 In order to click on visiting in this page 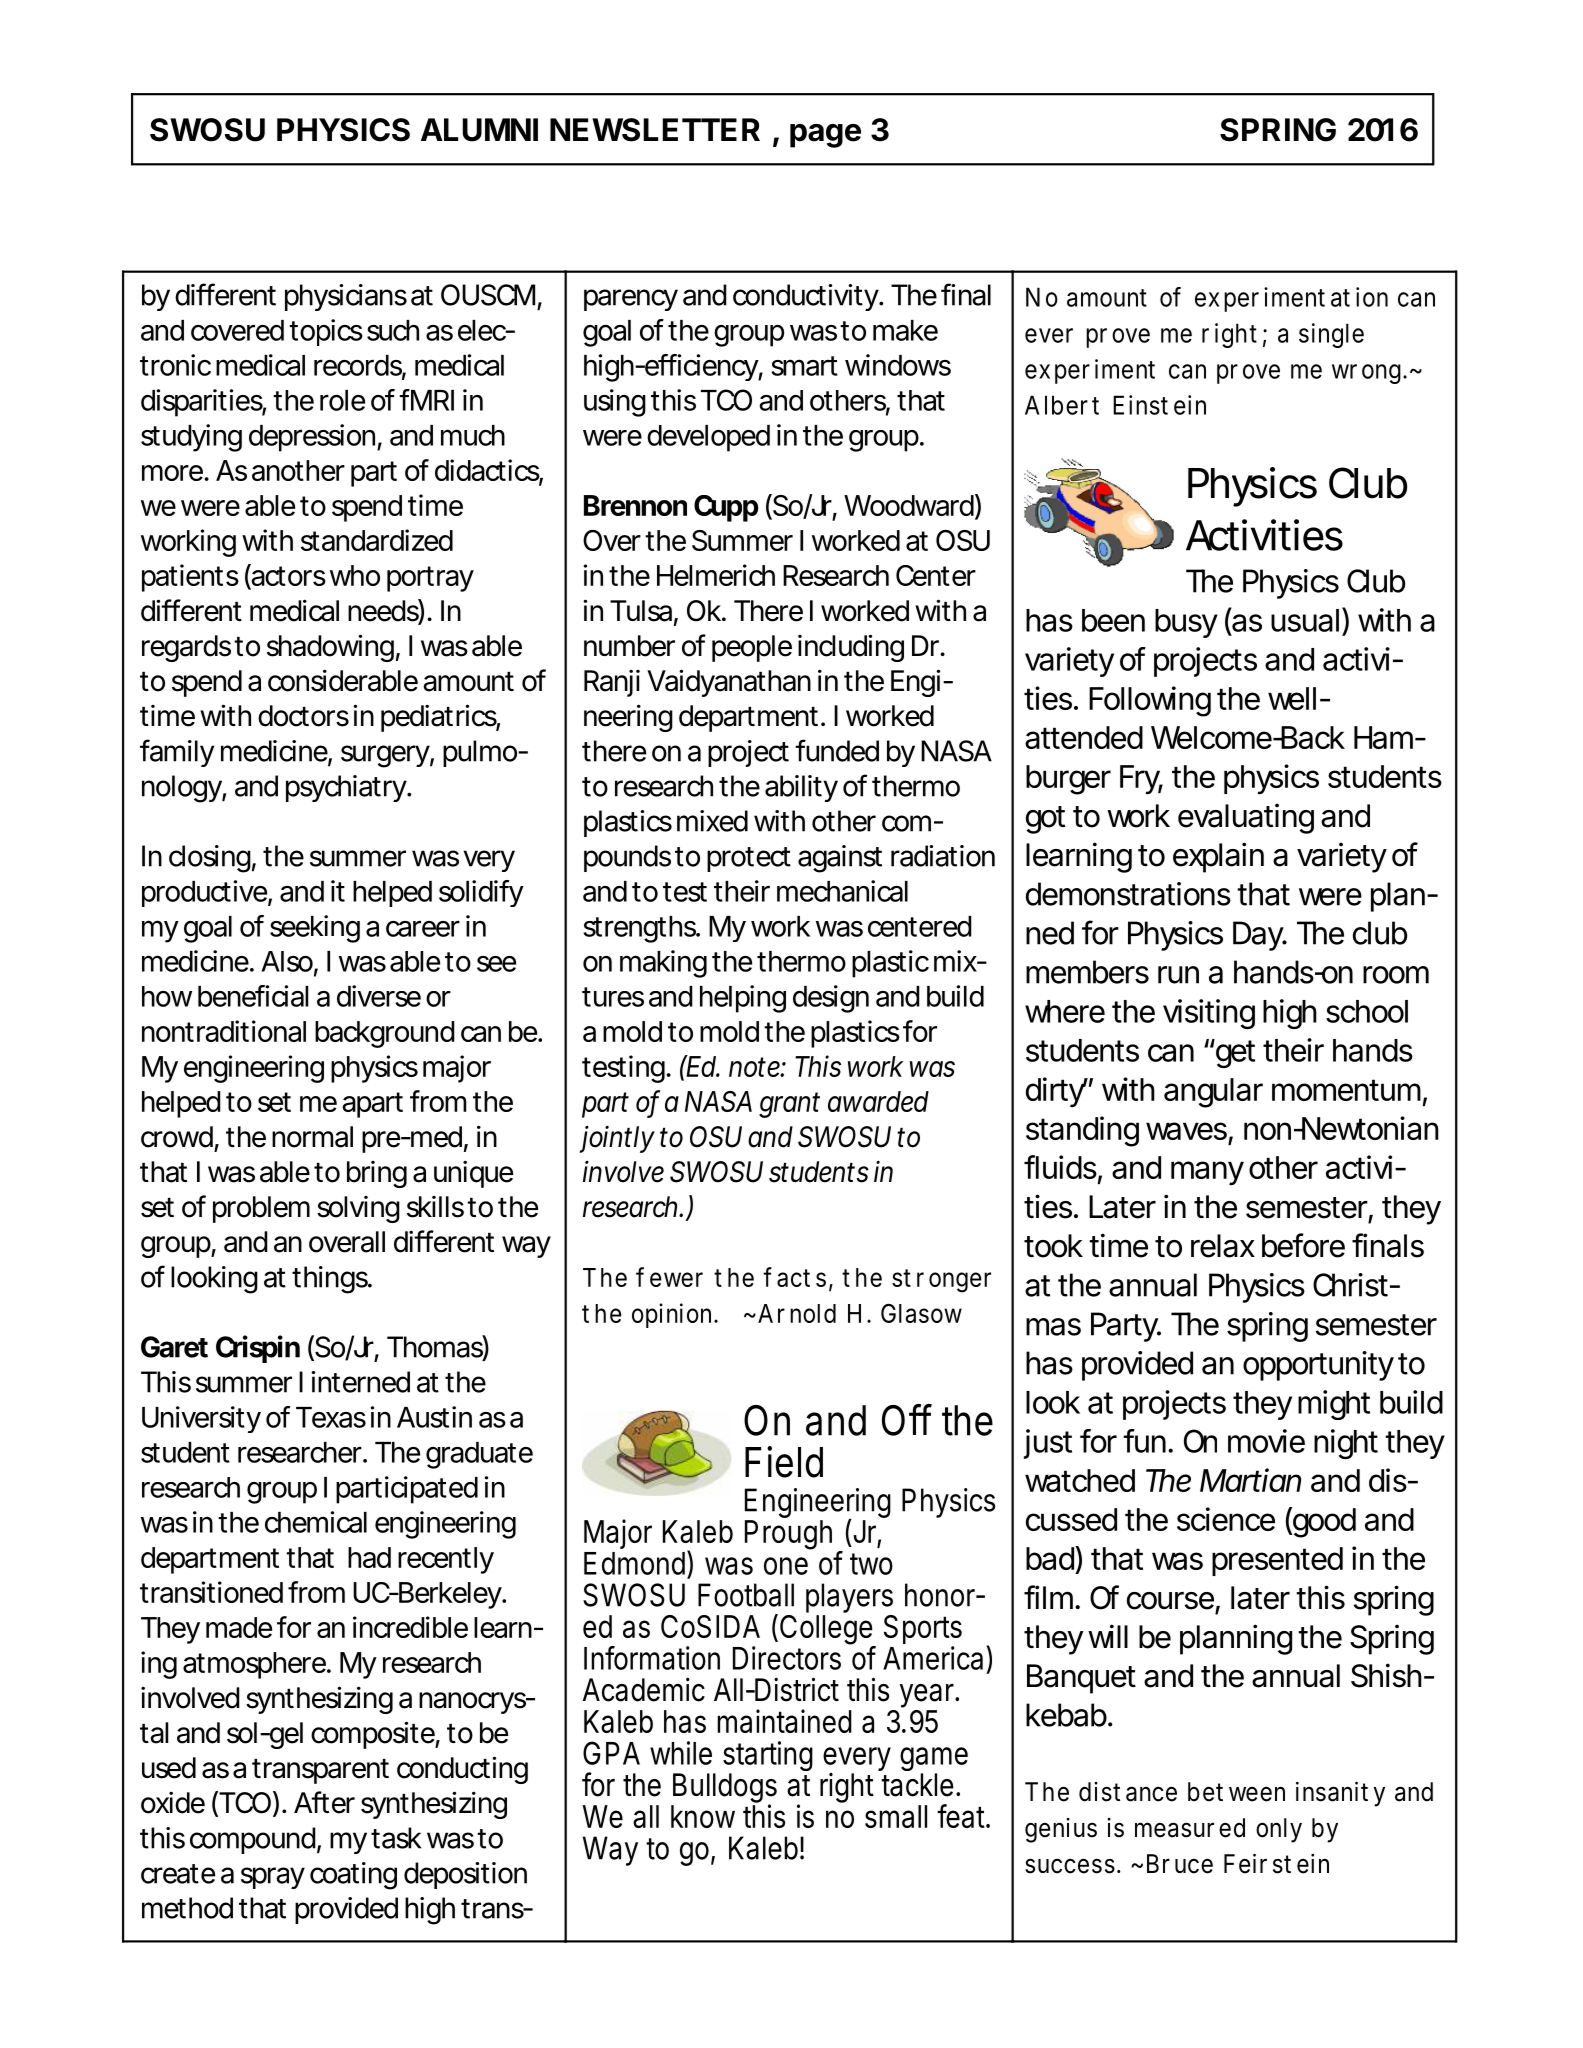, I will do `click(1209, 1014)`.
